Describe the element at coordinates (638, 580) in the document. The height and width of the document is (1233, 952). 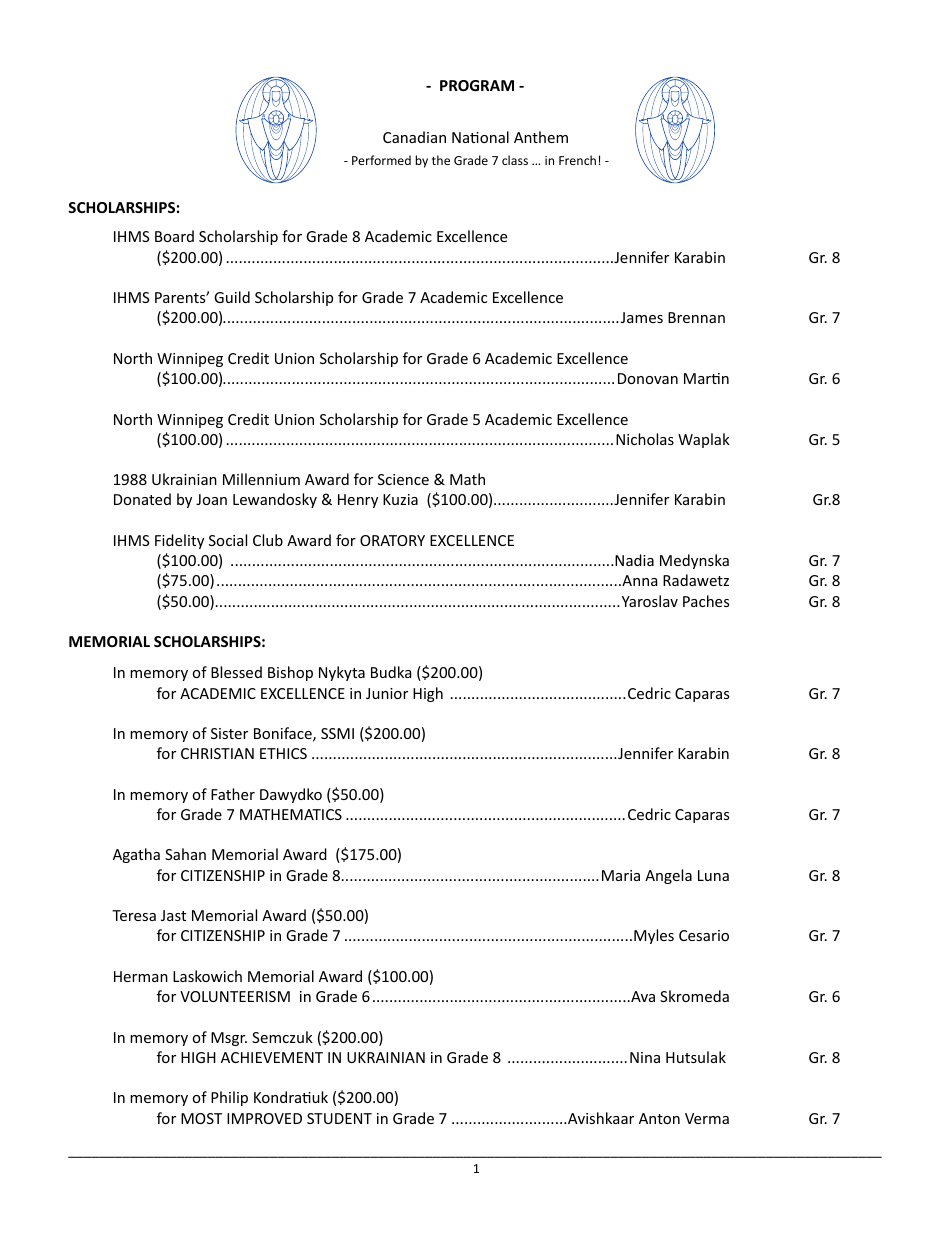
I see `Anna` at that location.
